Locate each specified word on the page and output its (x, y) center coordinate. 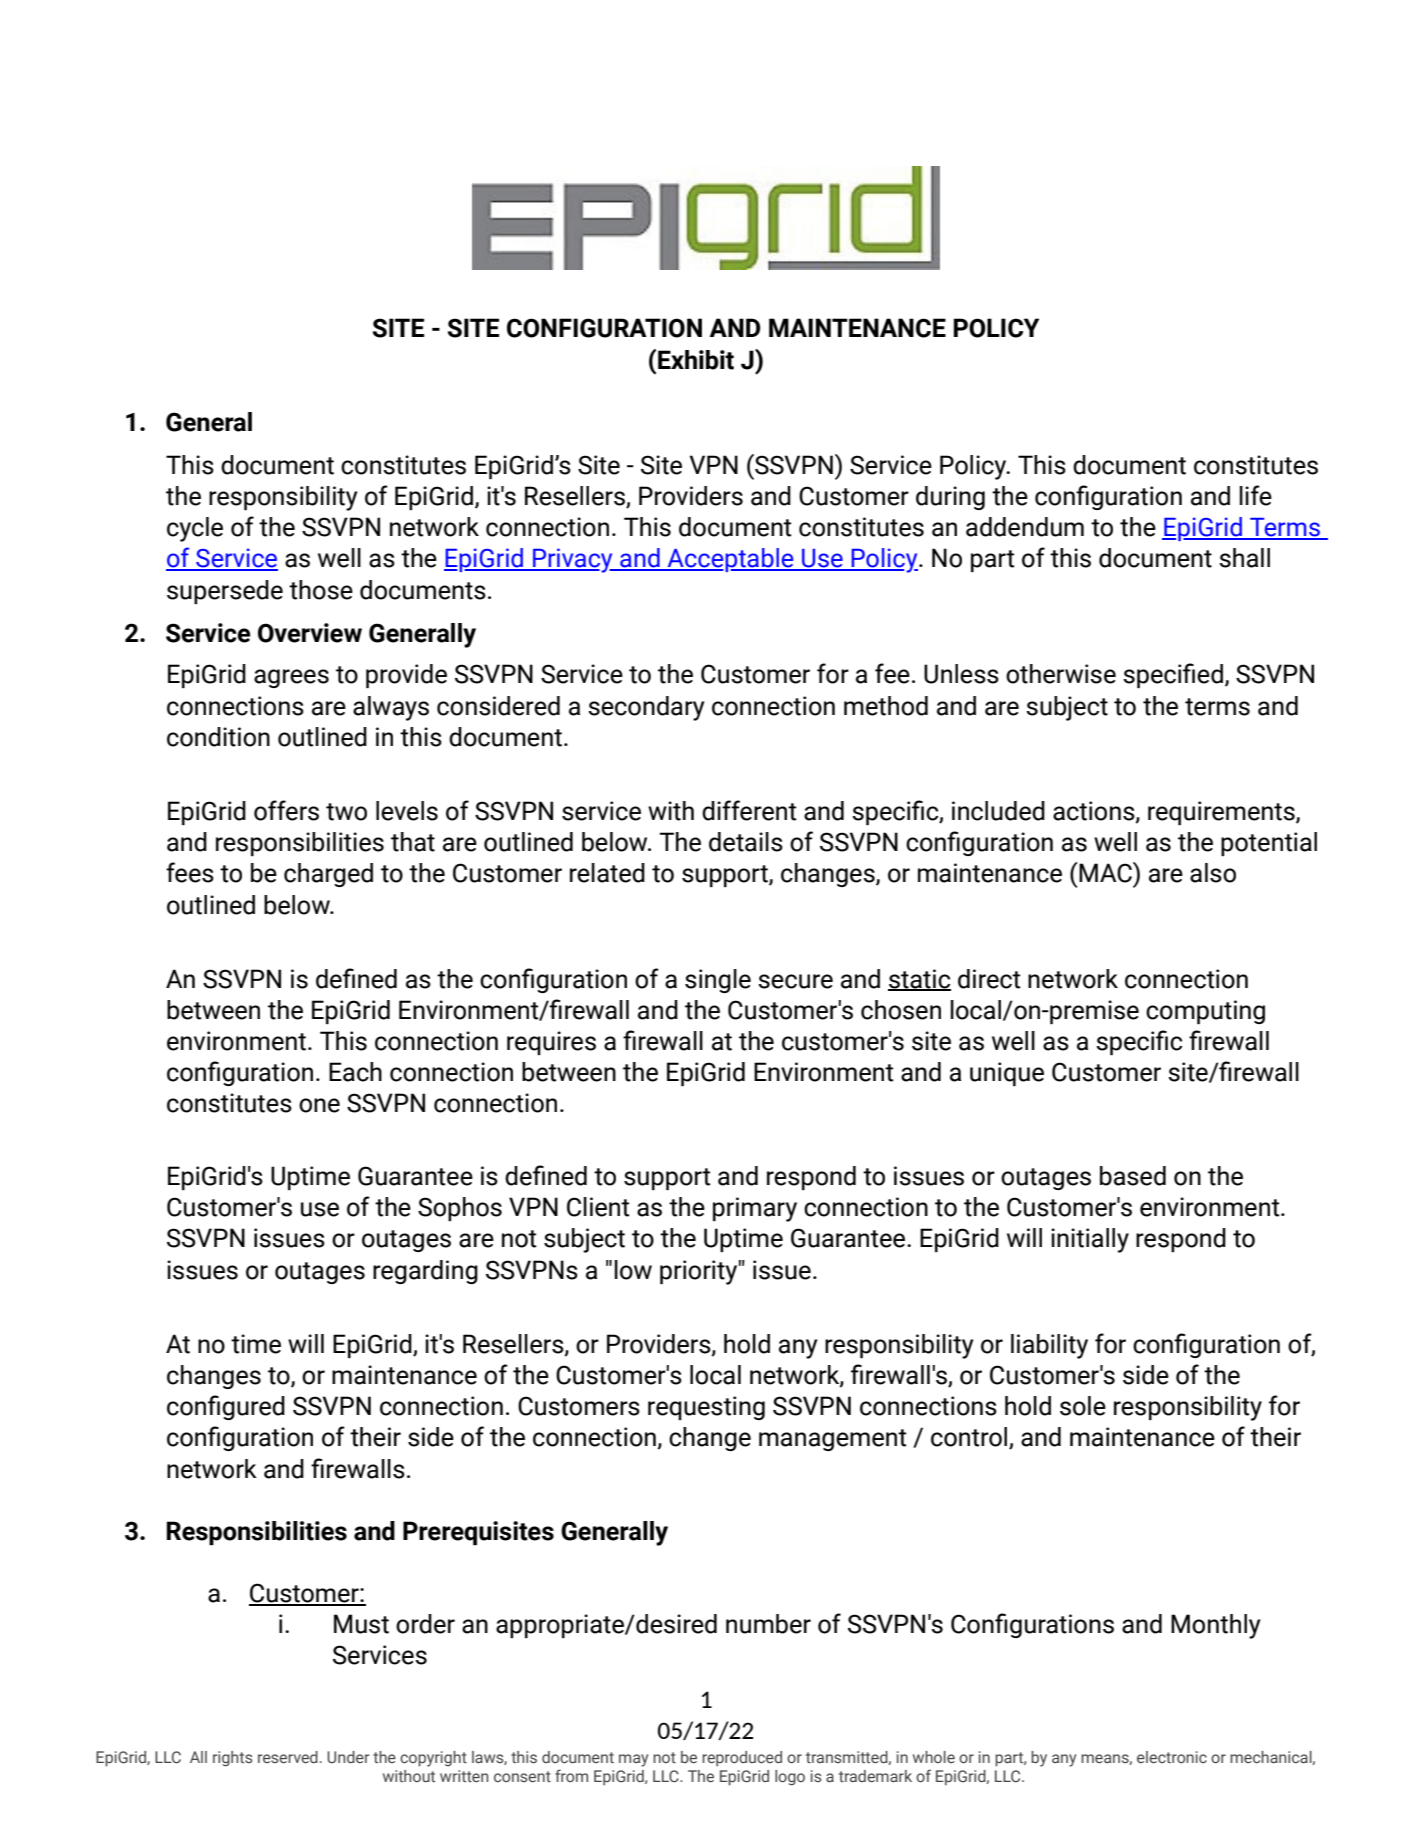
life (1256, 495)
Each (355, 1072)
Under (348, 1757)
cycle (195, 529)
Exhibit (696, 360)
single (718, 981)
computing (1205, 1012)
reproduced (742, 1758)
